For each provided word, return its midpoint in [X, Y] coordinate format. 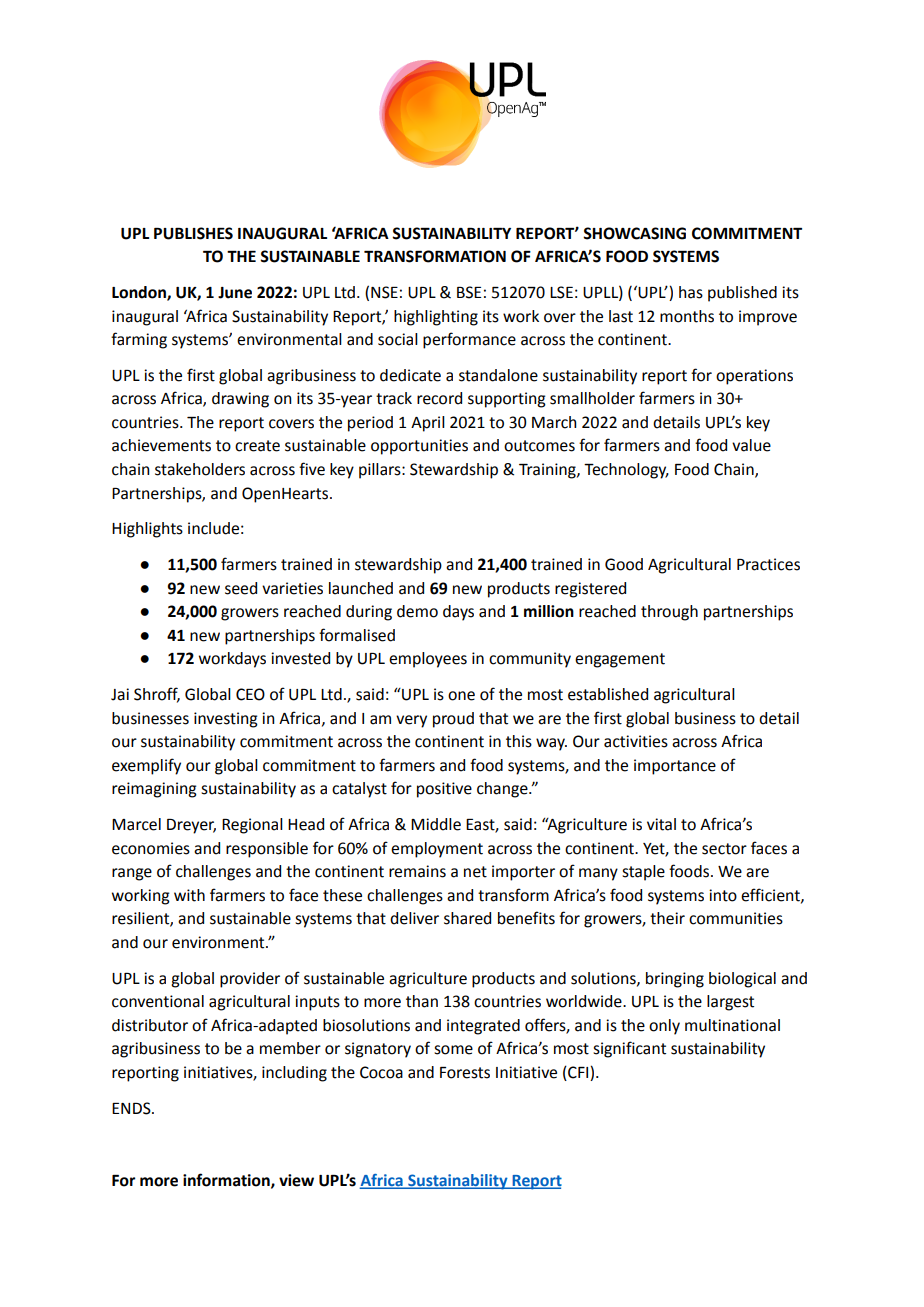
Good [624, 564]
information [227, 1180]
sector [724, 849]
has [691, 292]
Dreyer [191, 826]
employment [437, 850]
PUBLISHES [193, 233]
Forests [465, 1073]
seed [241, 588]
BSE [469, 292]
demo [417, 611]
